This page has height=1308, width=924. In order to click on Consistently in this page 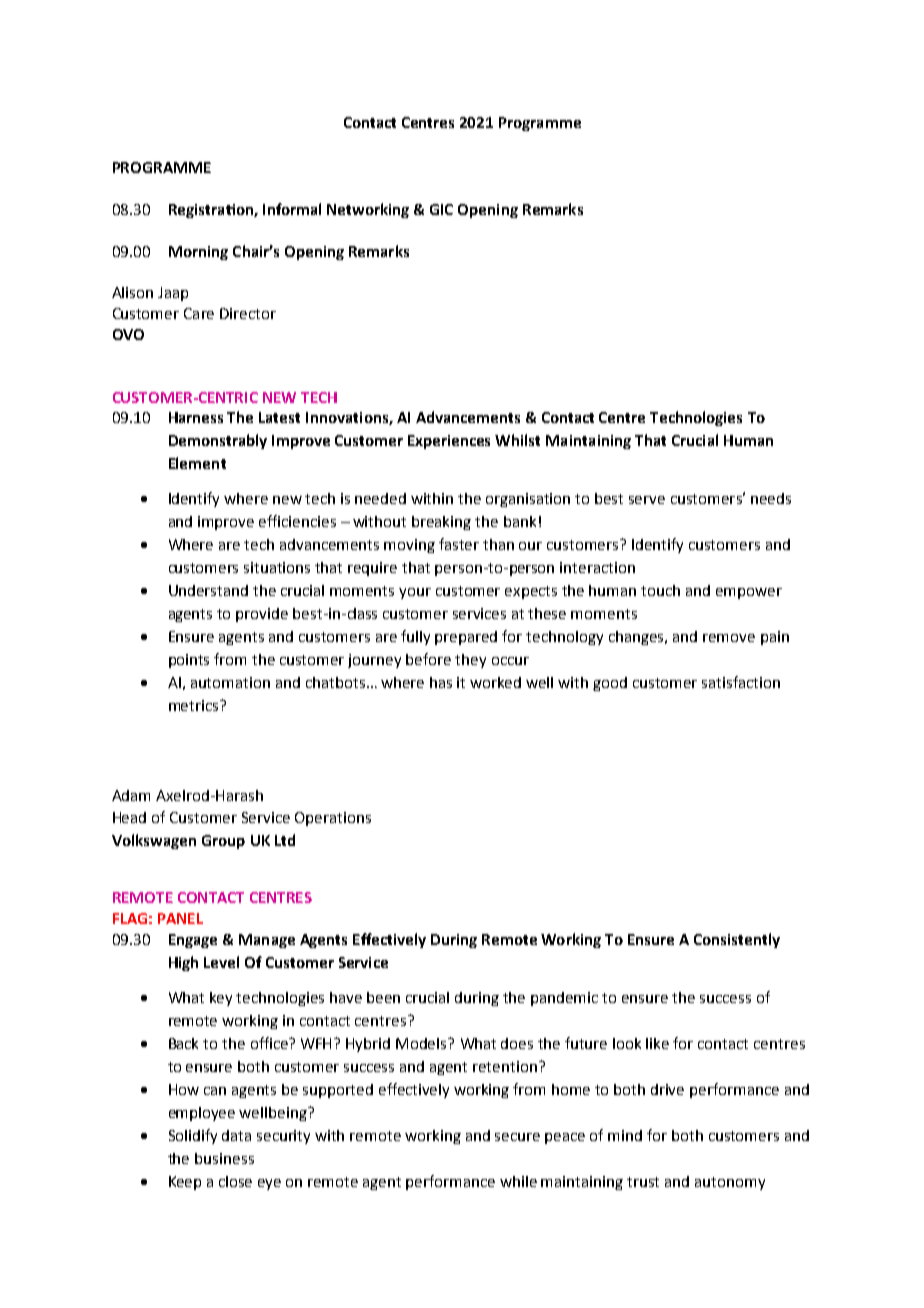, I will do `click(737, 940)`.
